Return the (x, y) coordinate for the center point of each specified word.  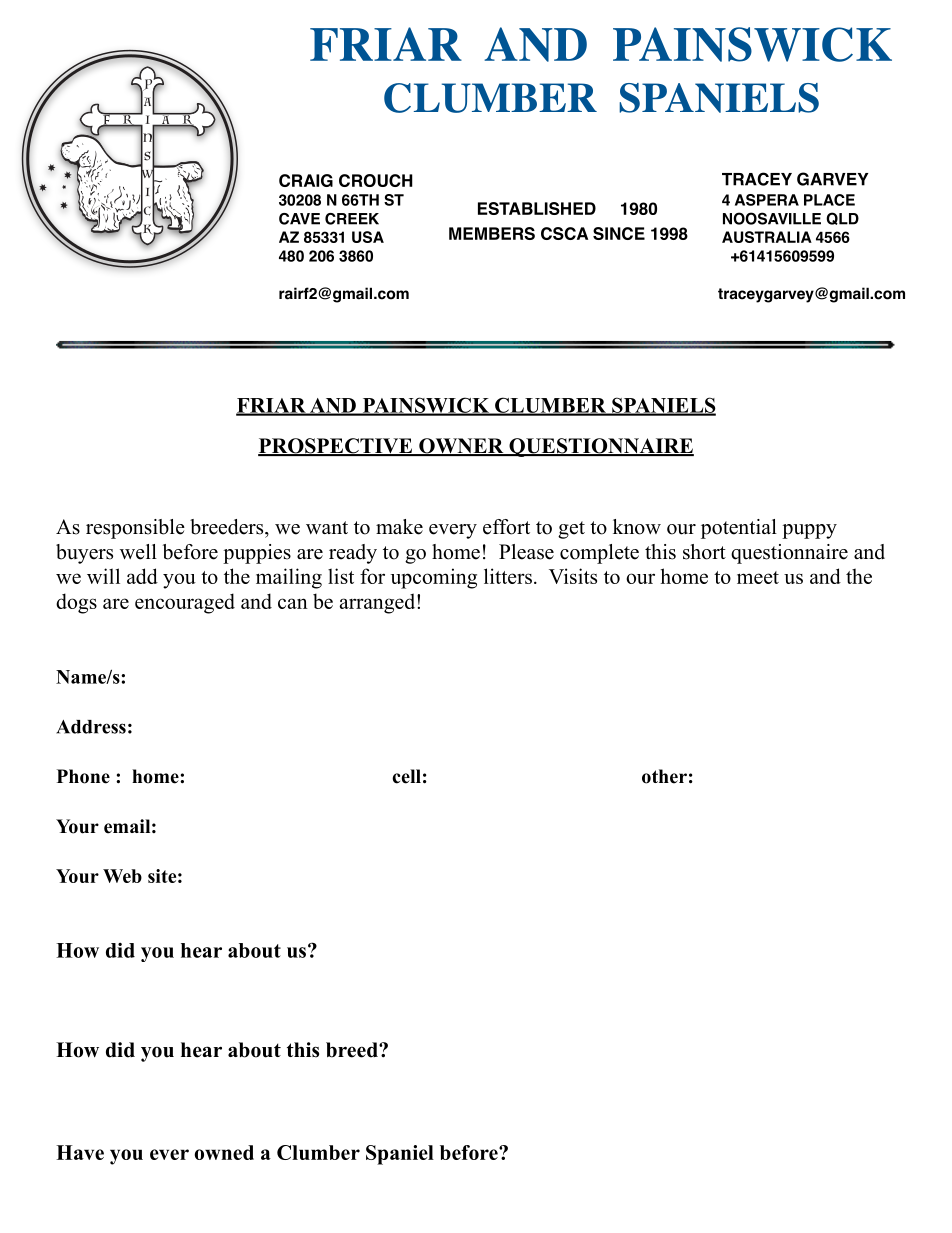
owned (224, 1152)
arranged (379, 603)
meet (758, 577)
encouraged (185, 603)
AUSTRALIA (767, 237)
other (664, 776)
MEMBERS (492, 233)
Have (80, 1152)
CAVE (299, 219)
